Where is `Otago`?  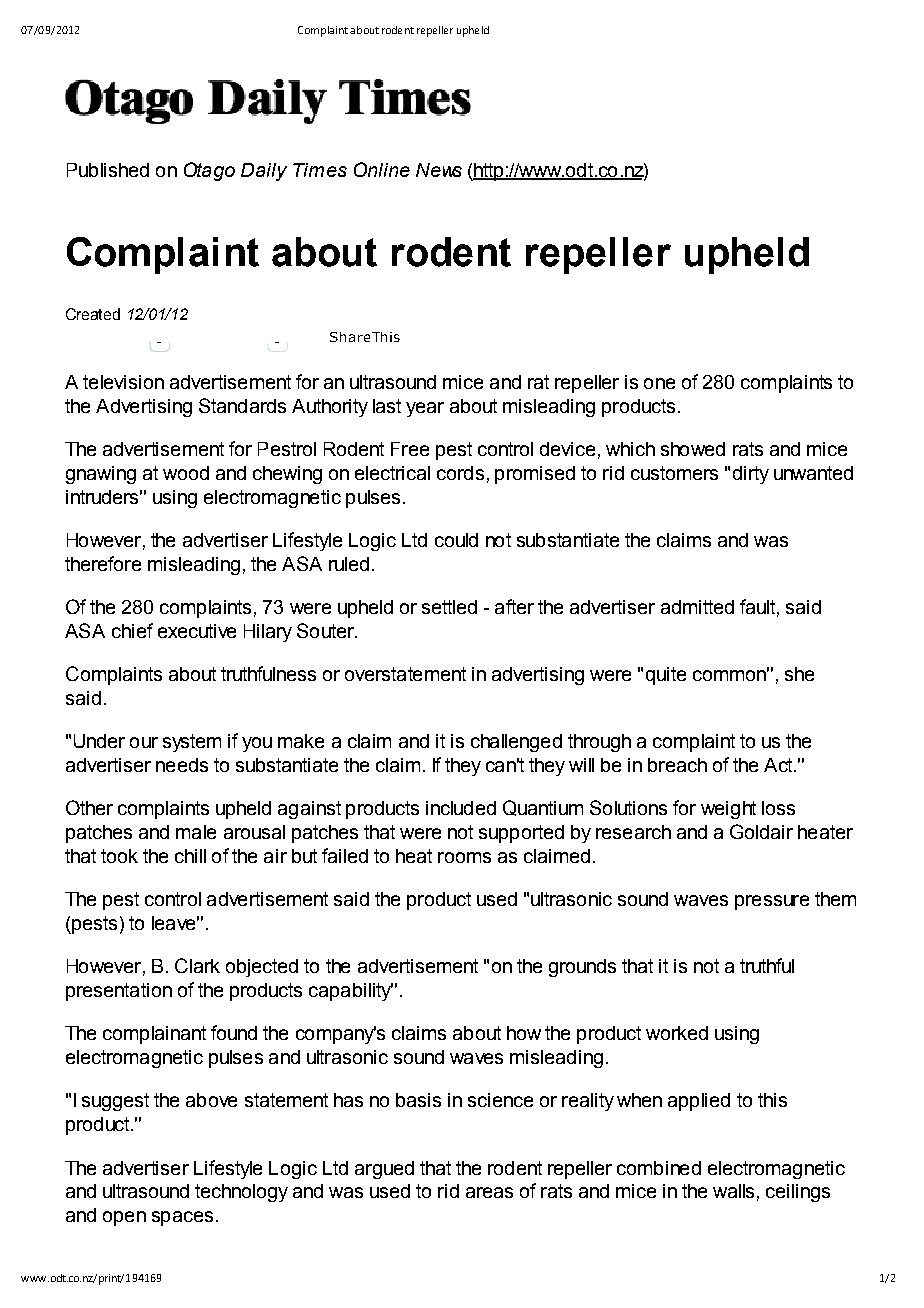 Otago is located at coordinates (209, 171).
